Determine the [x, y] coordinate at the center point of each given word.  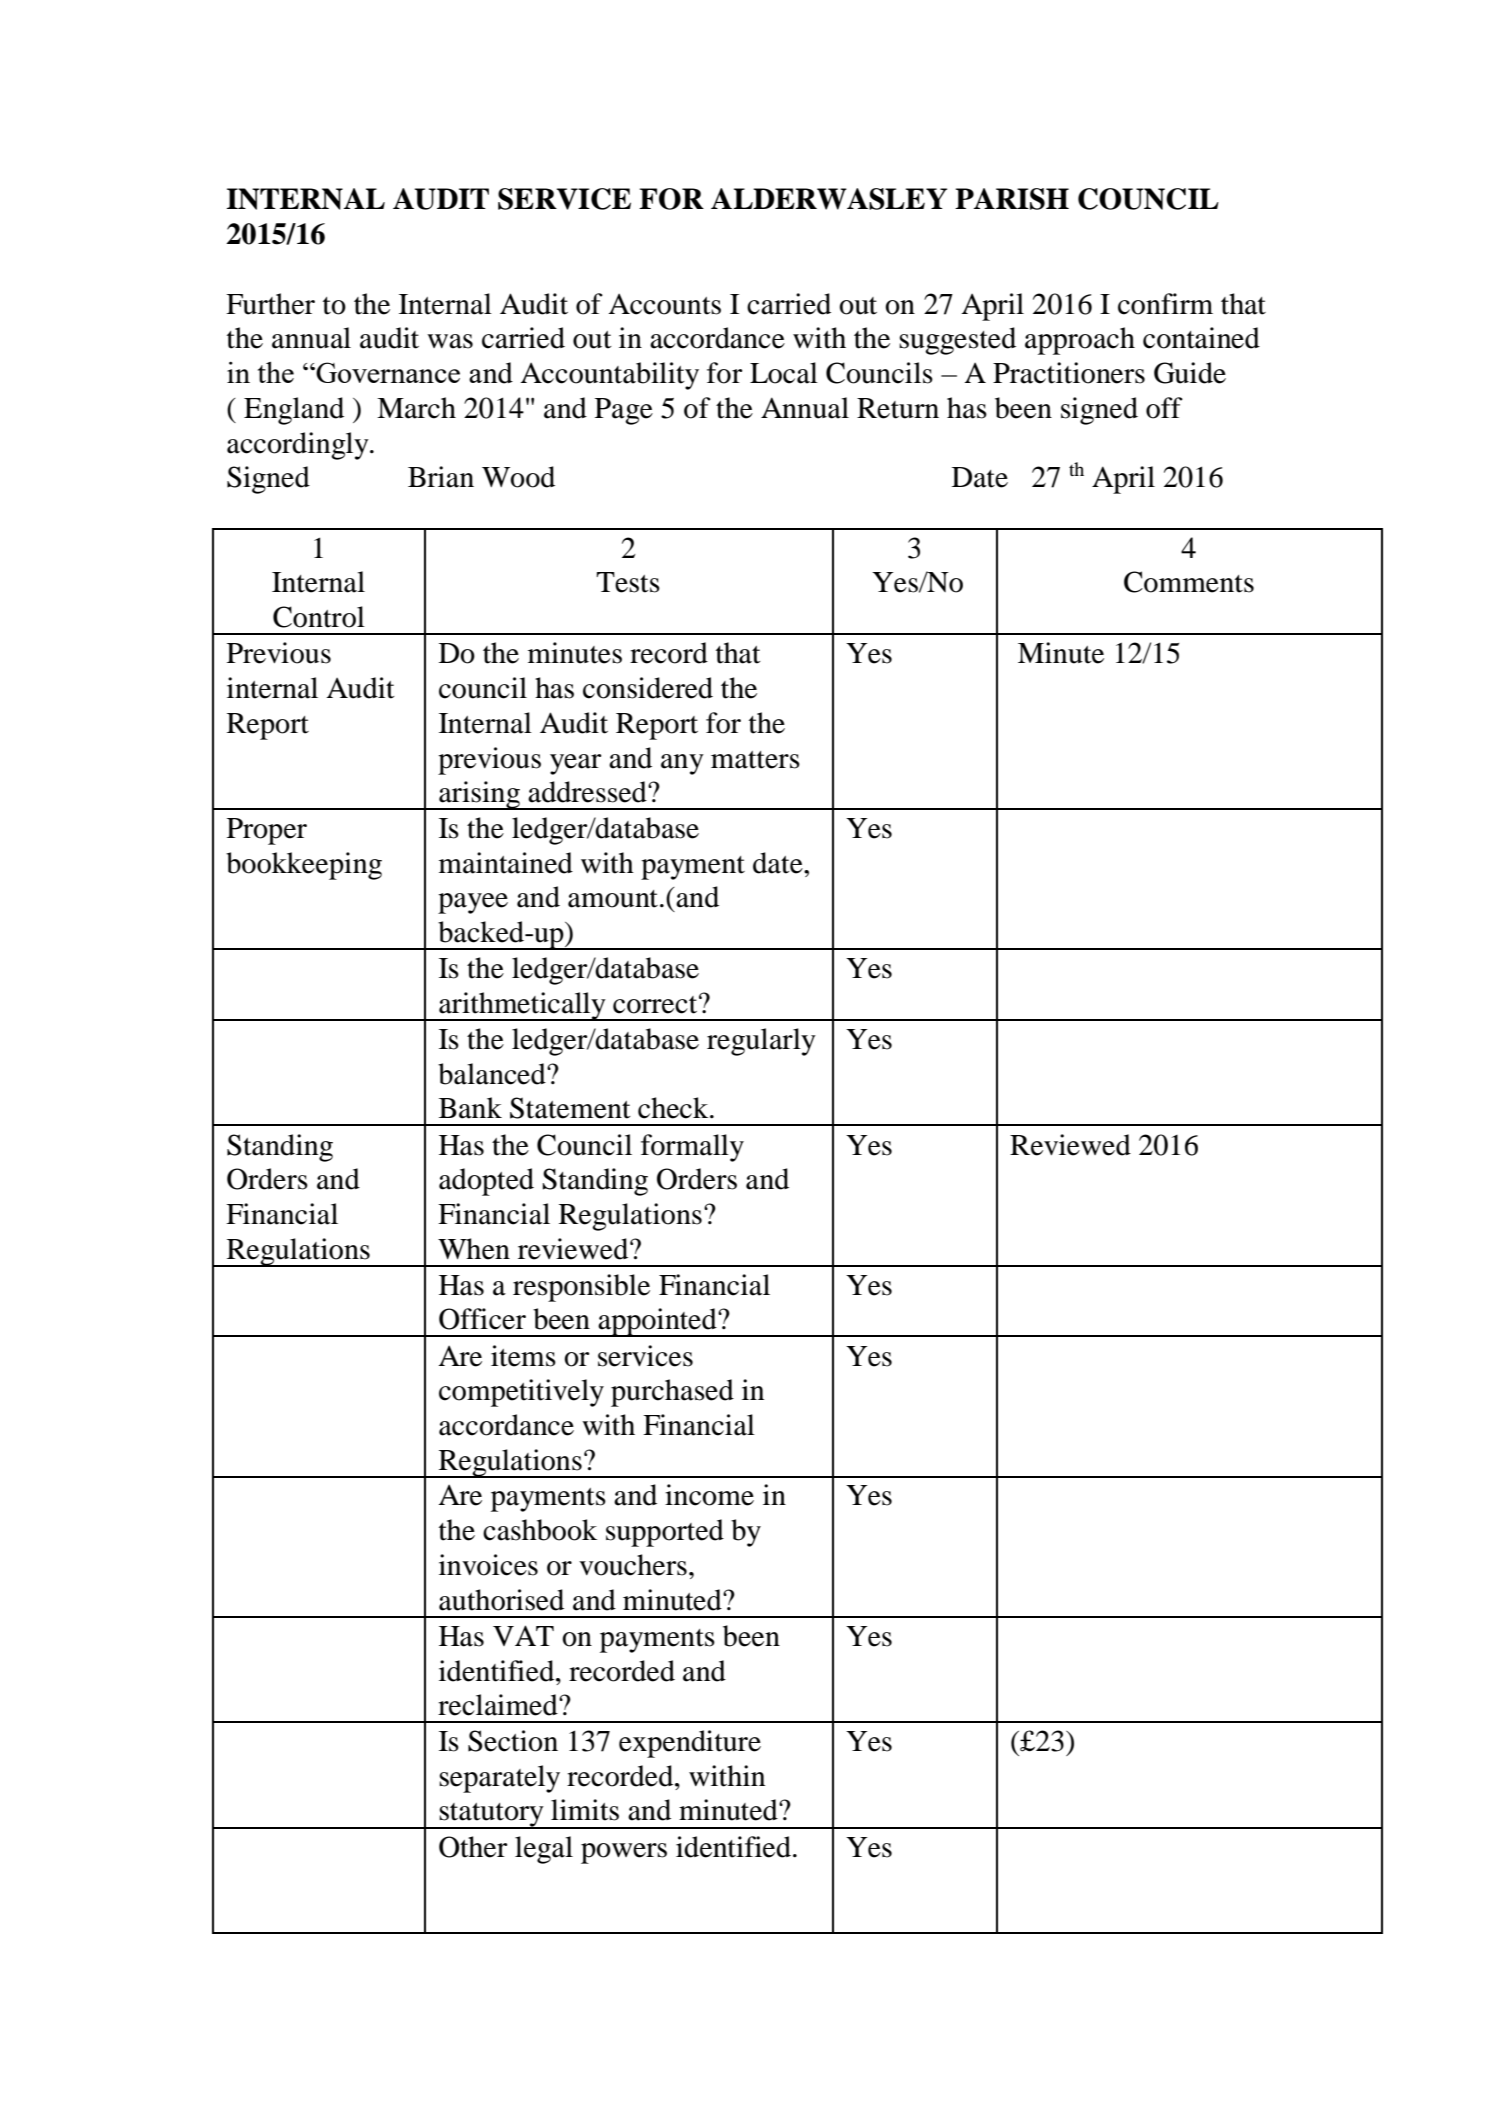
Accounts [664, 304]
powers [624, 1853]
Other [473, 1847]
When [474, 1249]
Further [270, 304]
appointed [657, 1322]
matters [755, 760]
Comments [1189, 582]
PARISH [1012, 199]
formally [692, 1148]
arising [479, 795]
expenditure [690, 1744]
